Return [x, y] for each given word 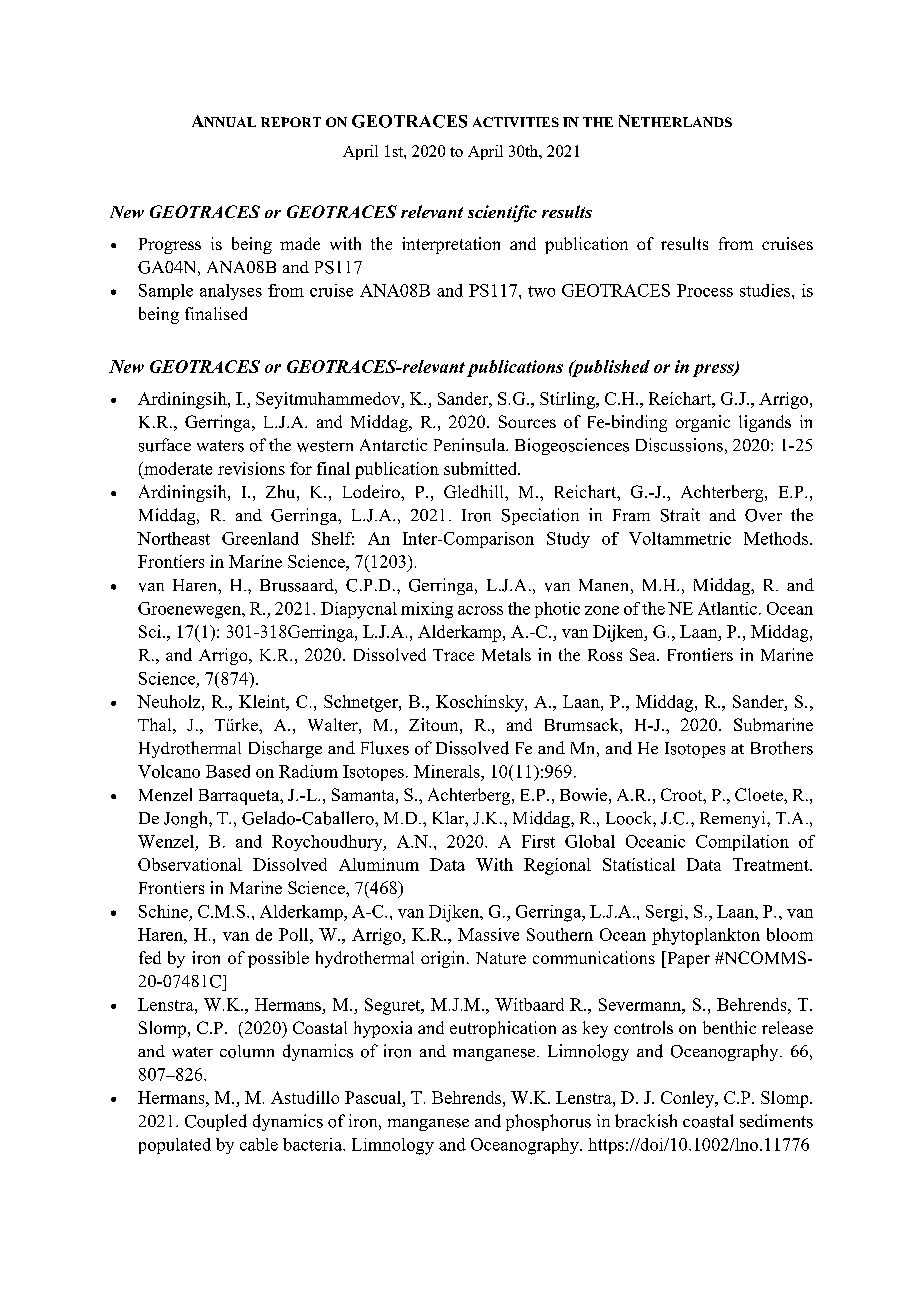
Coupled [216, 1122]
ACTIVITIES [516, 122]
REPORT [291, 122]
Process [705, 290]
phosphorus [548, 1122]
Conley [689, 1099]
